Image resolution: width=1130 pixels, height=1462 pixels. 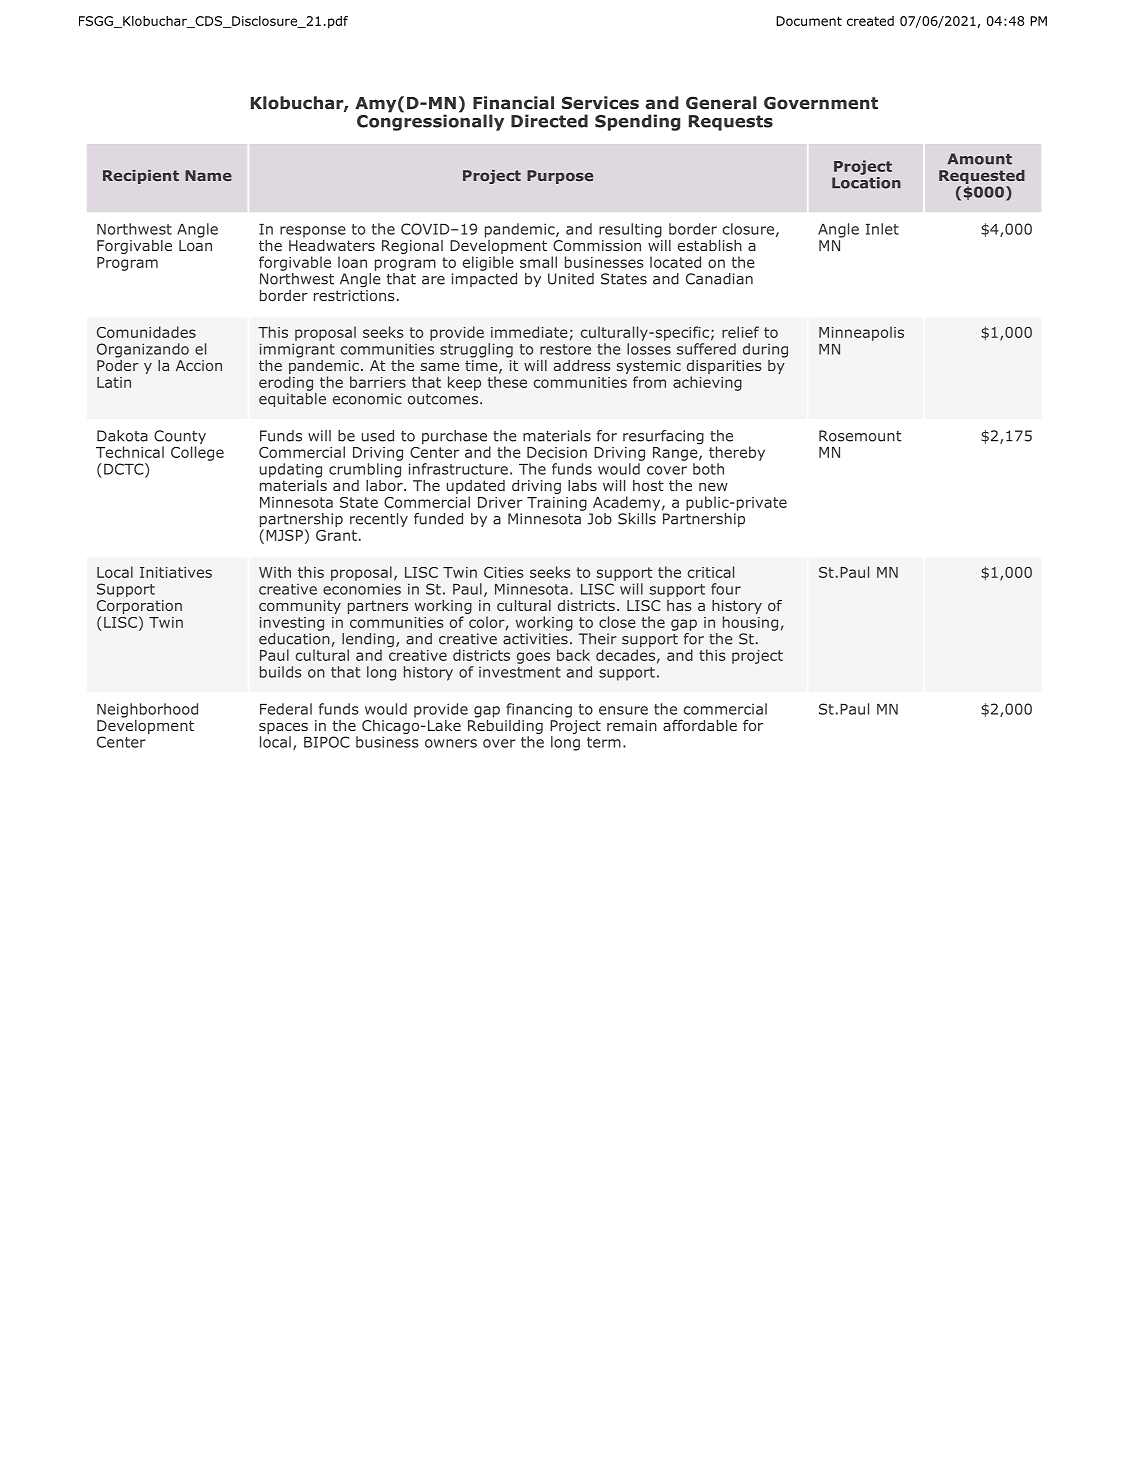 What do you see at coordinates (176, 572) in the screenshot?
I see `Initiatives` at bounding box center [176, 572].
